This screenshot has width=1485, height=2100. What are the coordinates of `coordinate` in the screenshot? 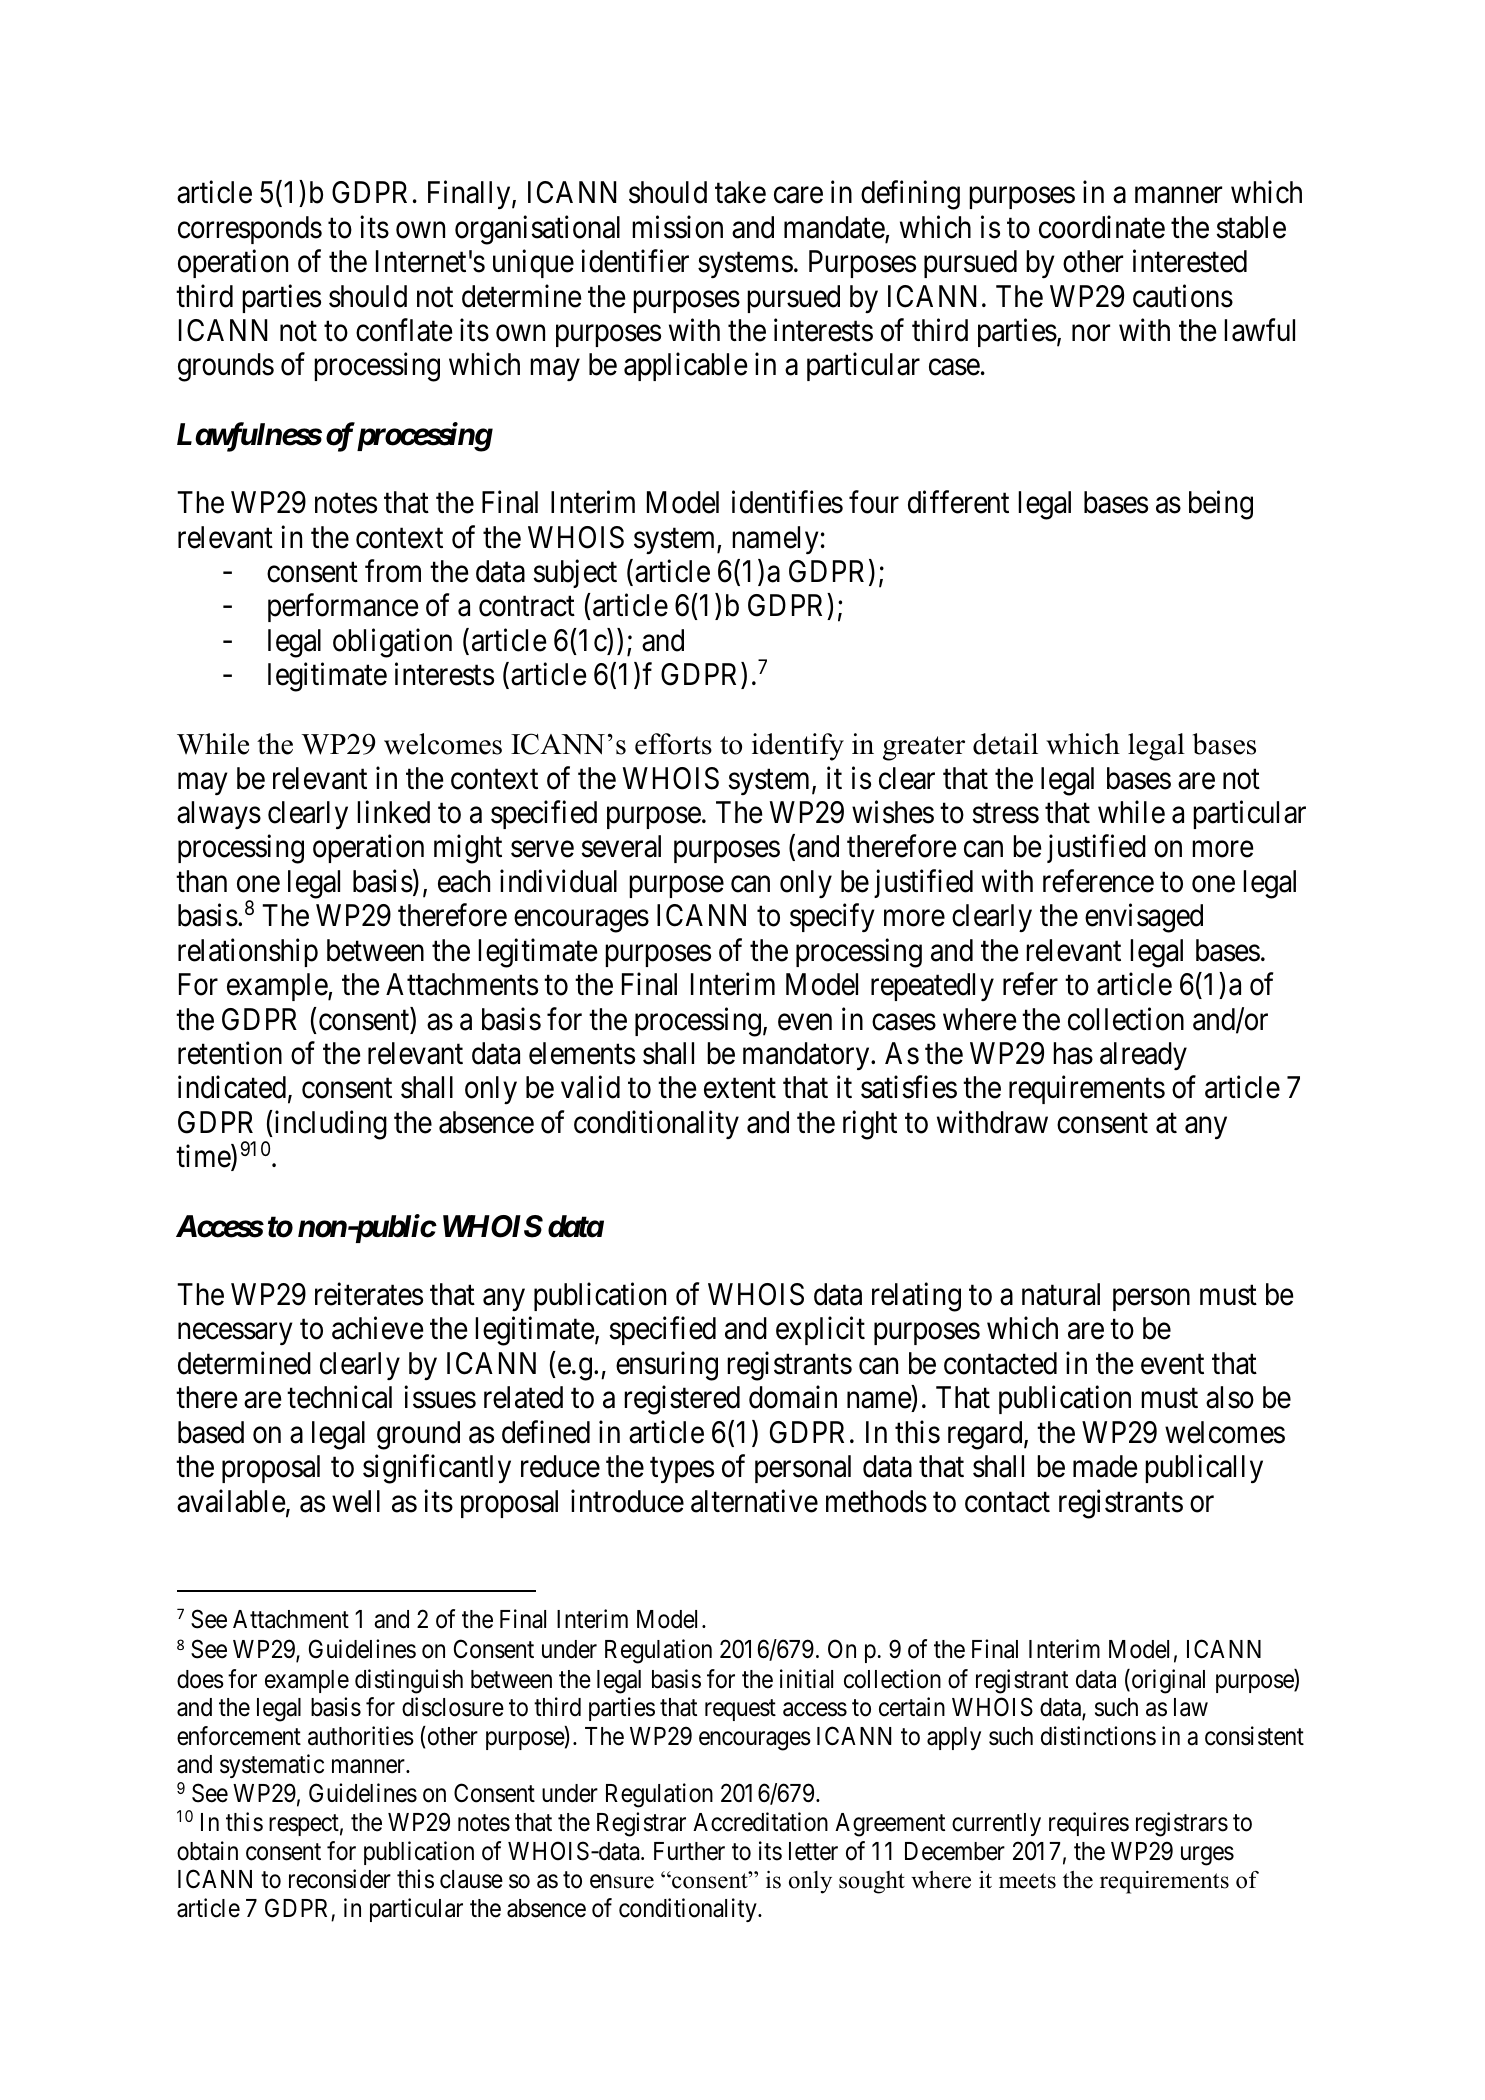 It's located at (1102, 227).
